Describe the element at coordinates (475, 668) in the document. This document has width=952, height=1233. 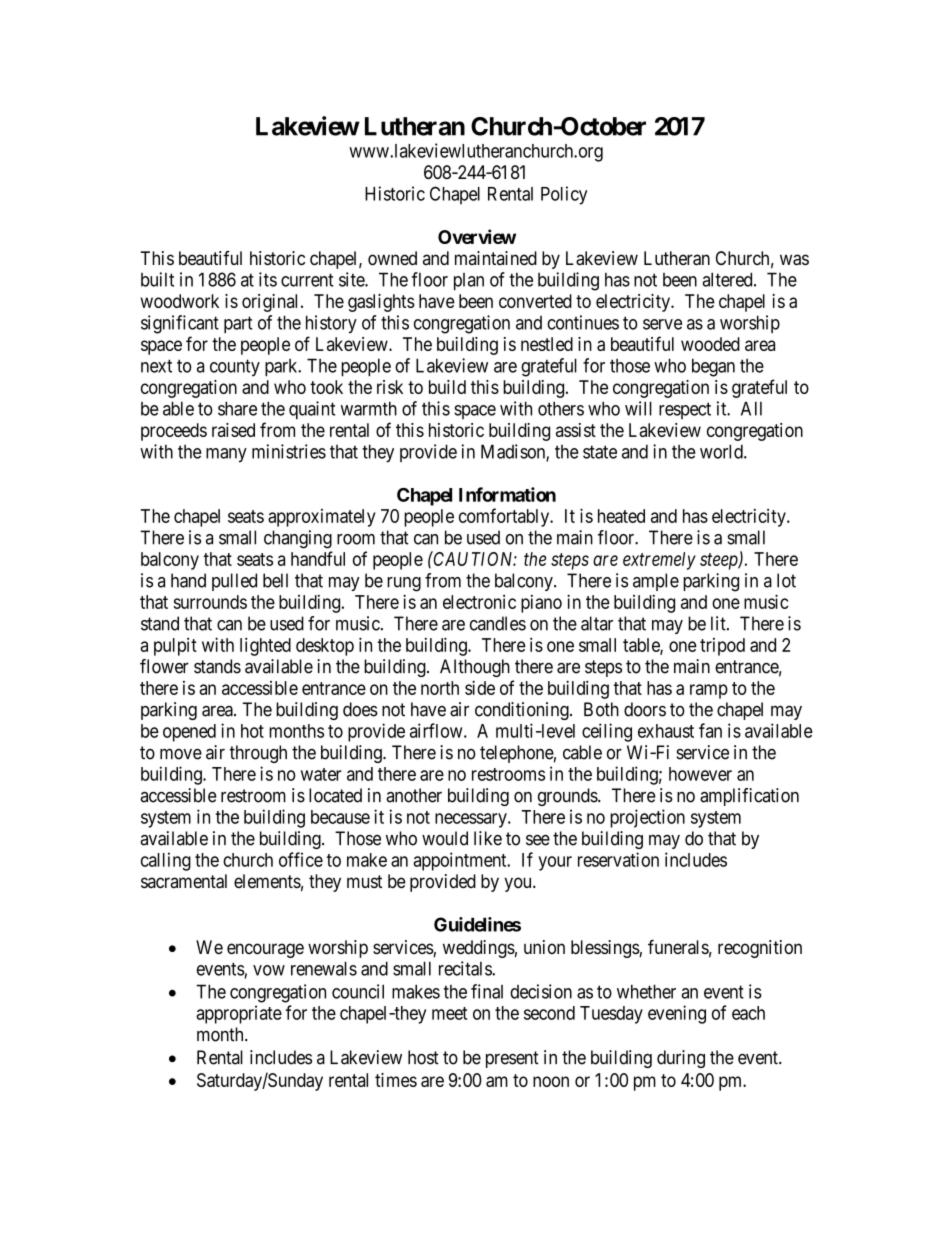
I see `Although` at that location.
